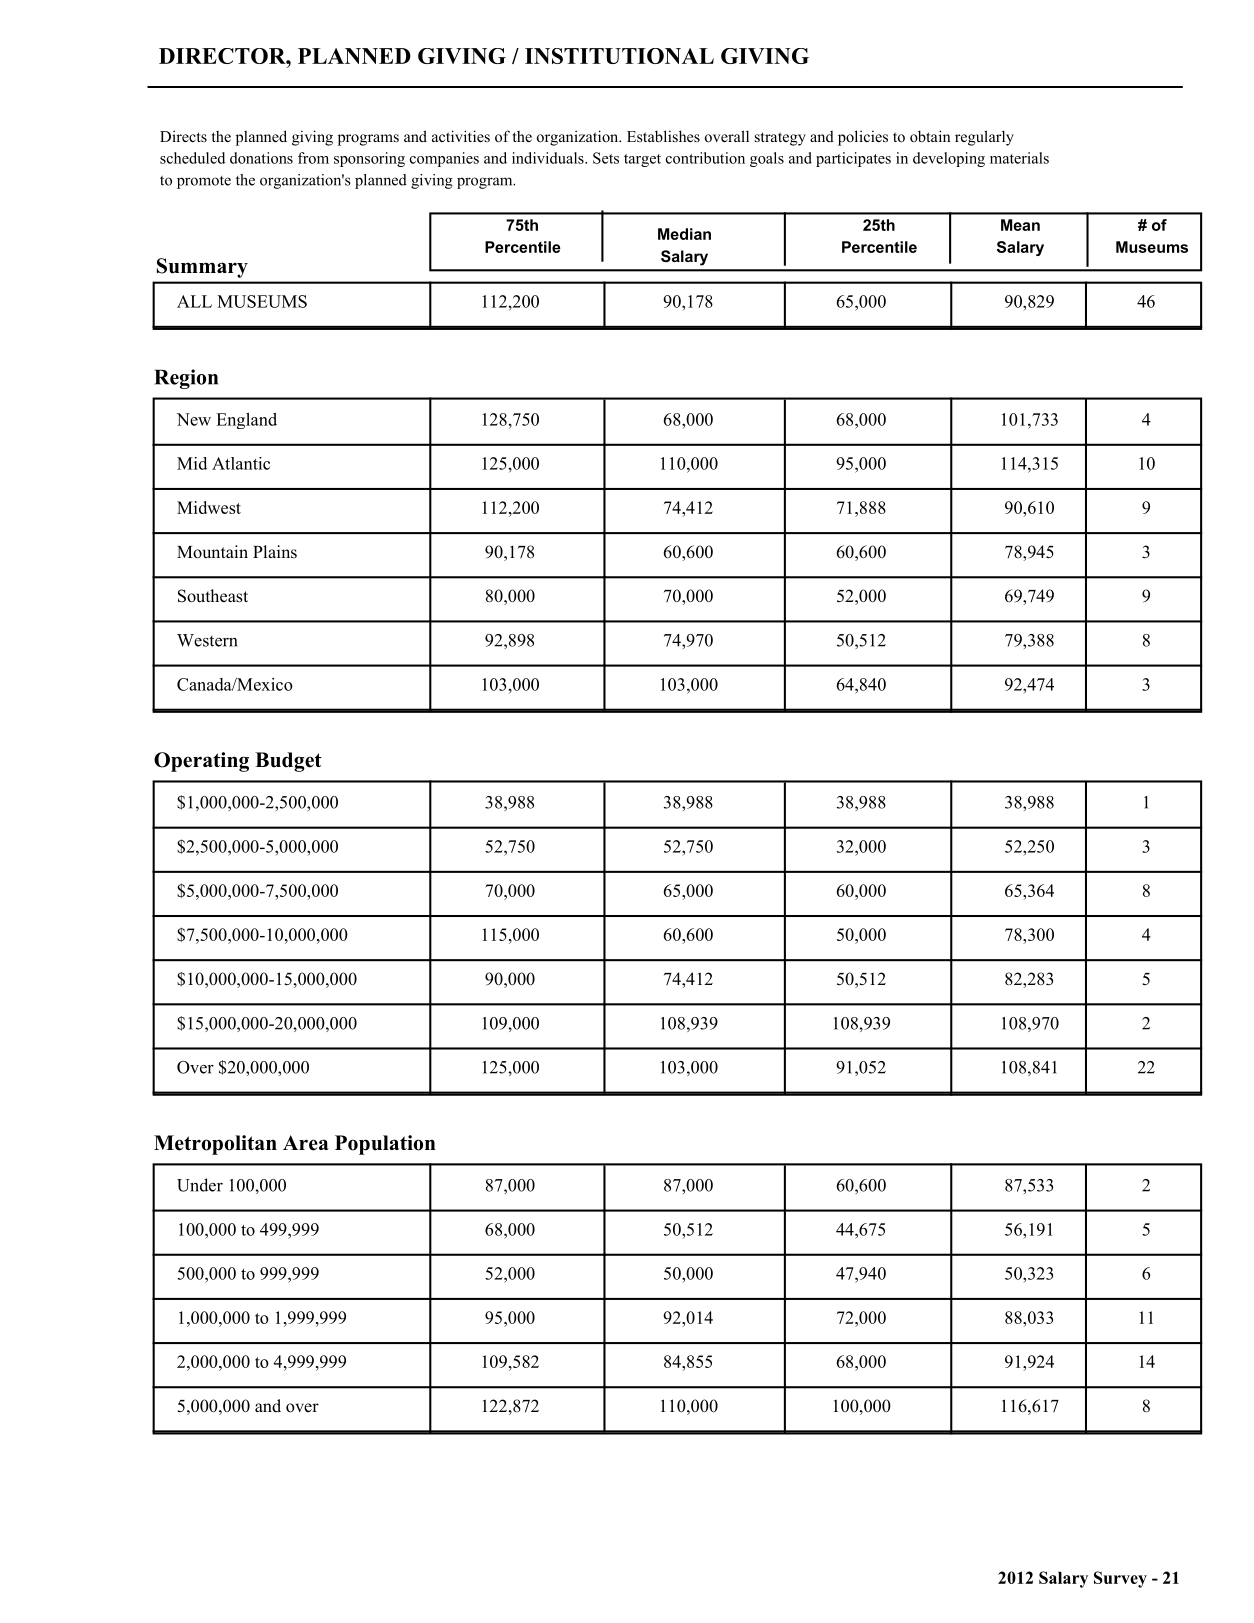 This screenshot has width=1254, height=1623. Describe the element at coordinates (385, 1145) in the screenshot. I see `Population` at that location.
